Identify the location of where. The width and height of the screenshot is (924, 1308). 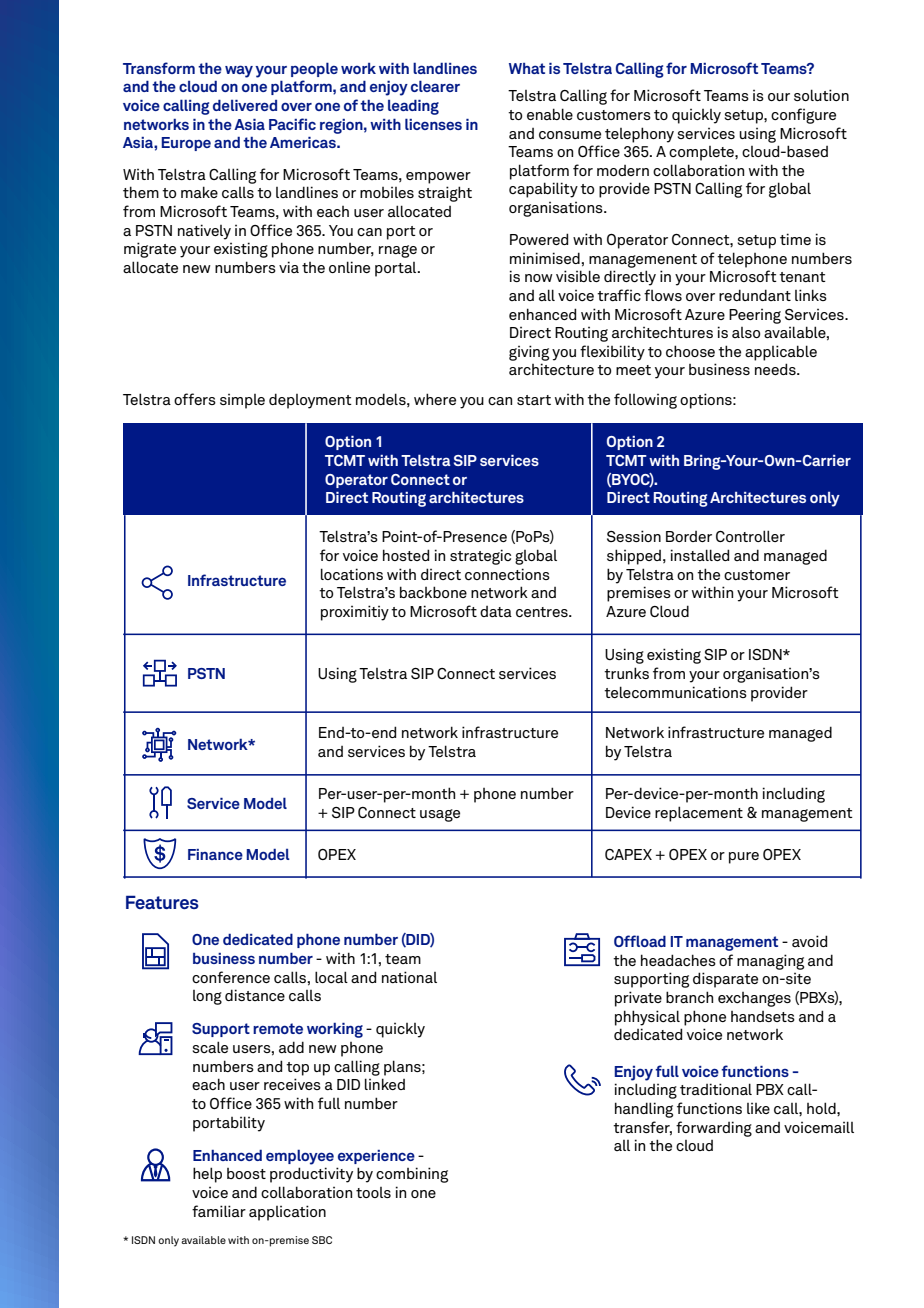
(435, 399).
